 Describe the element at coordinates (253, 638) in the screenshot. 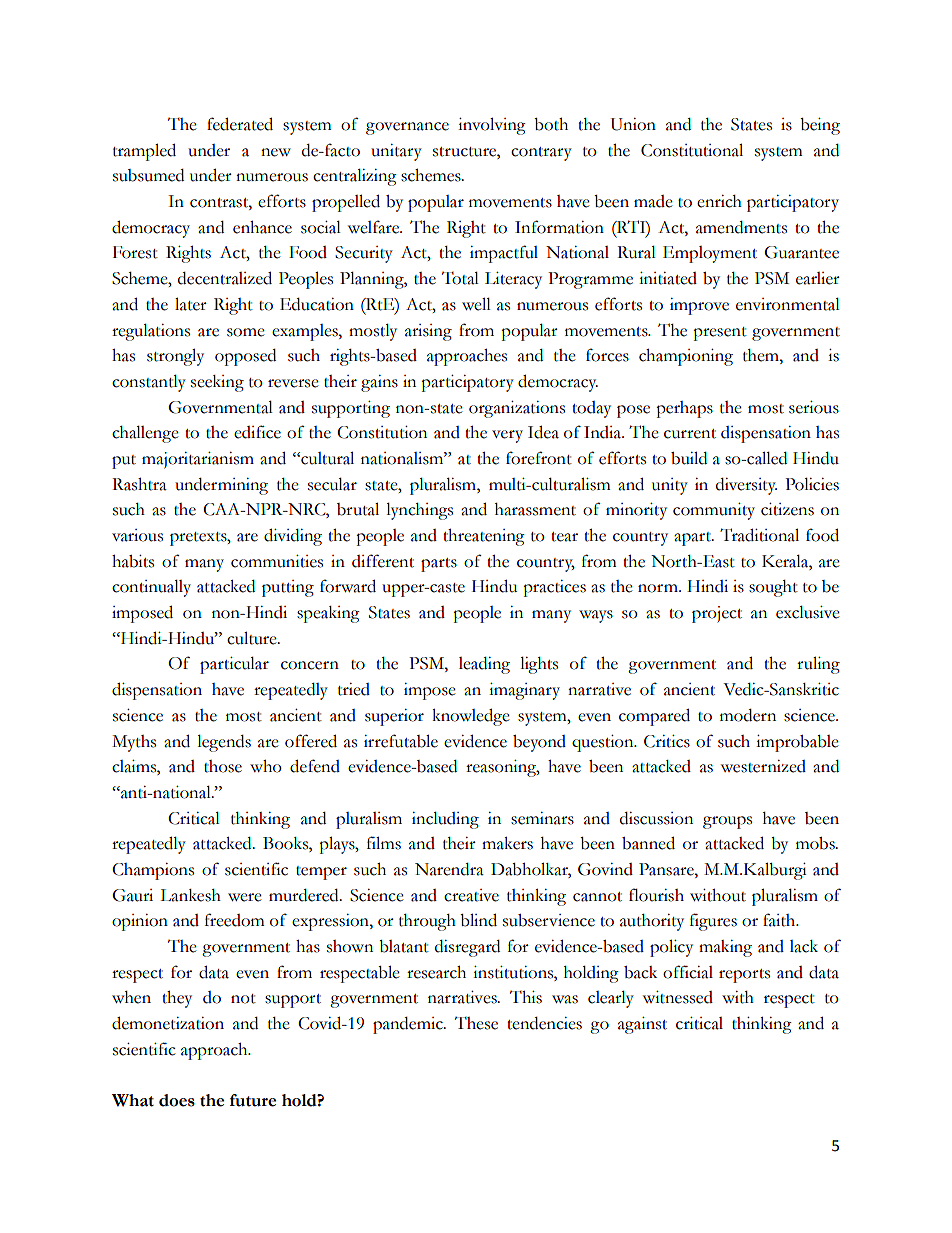

I see `culture` at that location.
